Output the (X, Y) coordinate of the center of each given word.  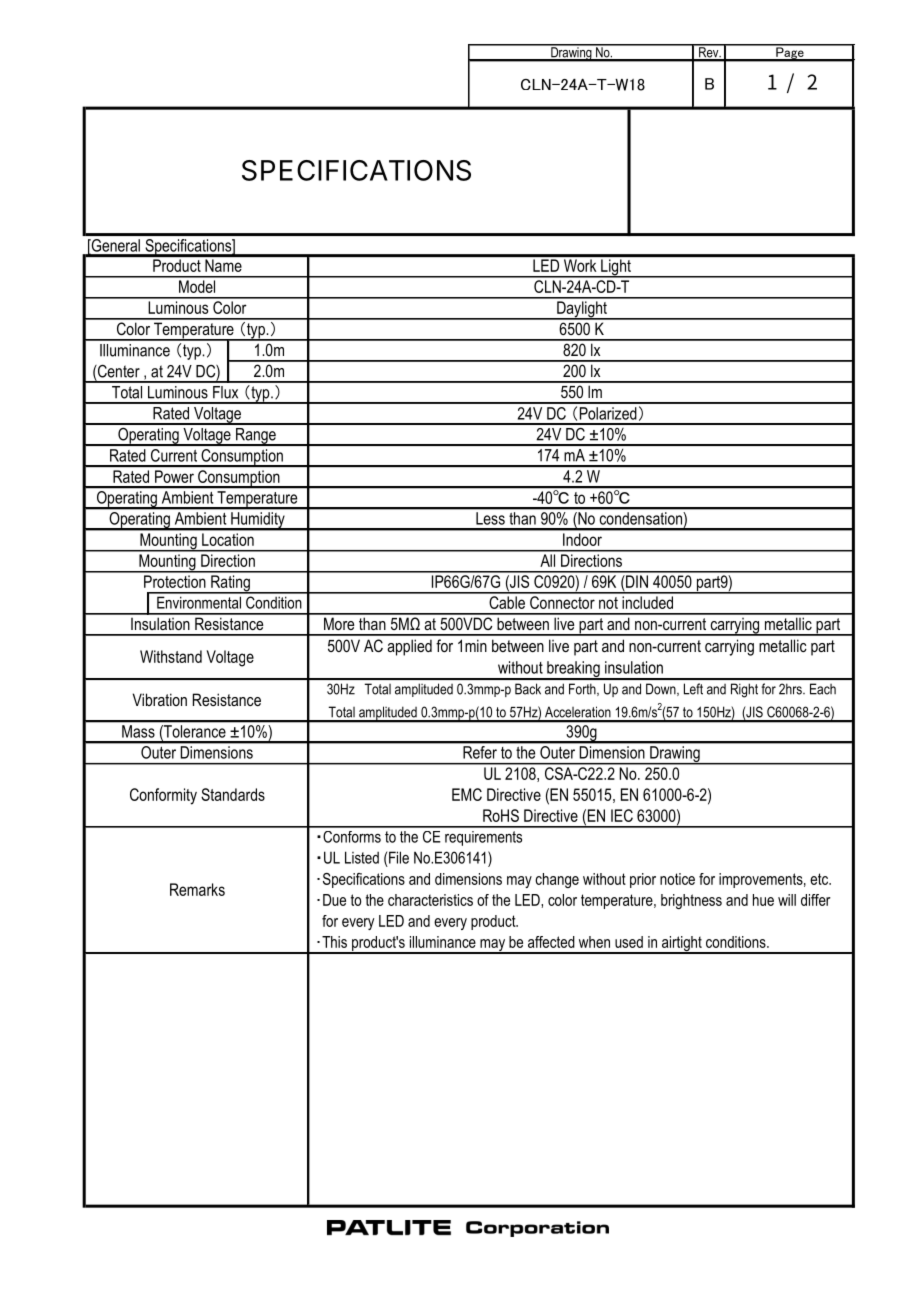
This (334, 942)
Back (528, 689)
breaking (573, 670)
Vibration (159, 699)
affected (551, 942)
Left (693, 689)
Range (256, 437)
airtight (682, 945)
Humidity (258, 521)
